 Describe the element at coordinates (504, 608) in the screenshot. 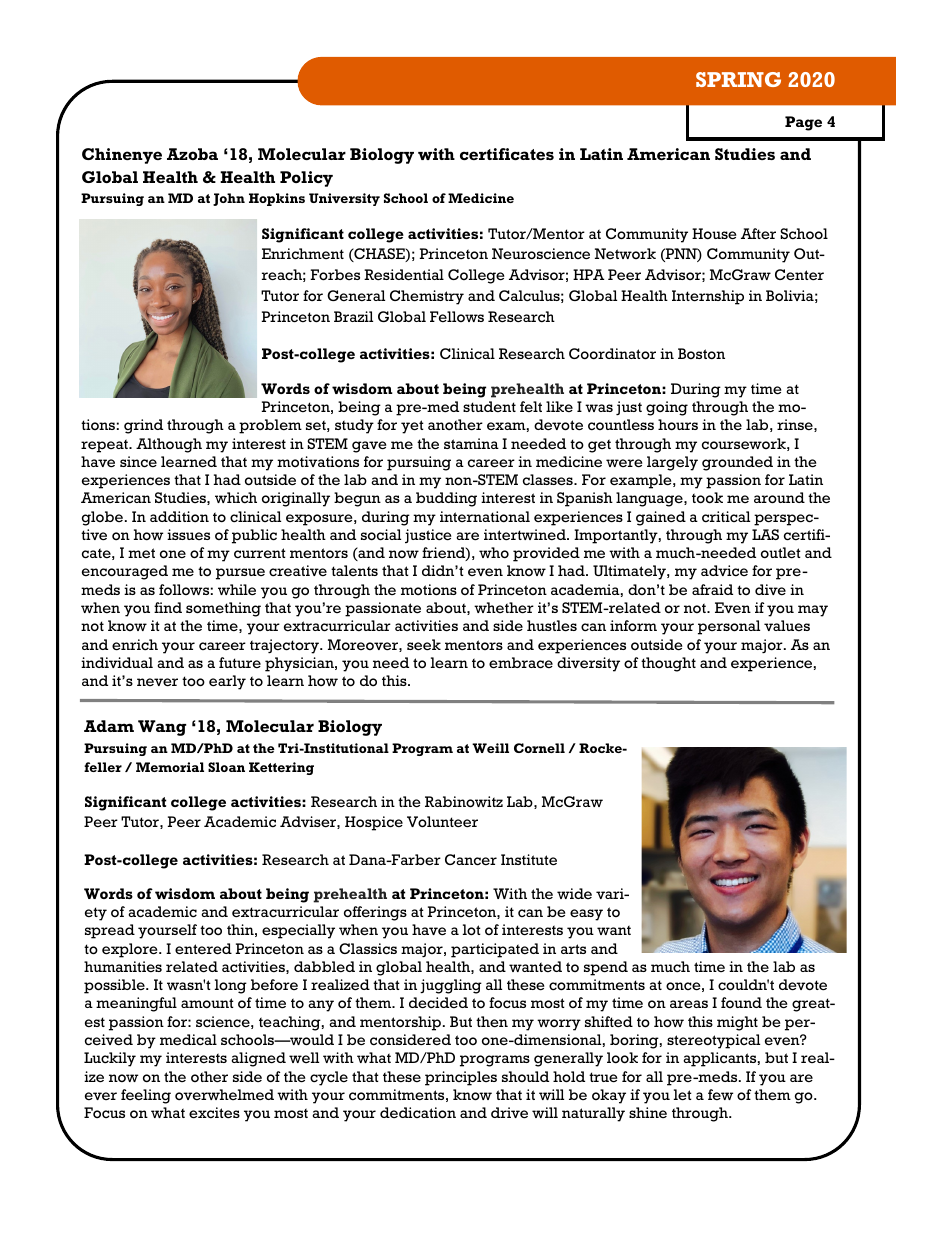

I see `whether` at that location.
